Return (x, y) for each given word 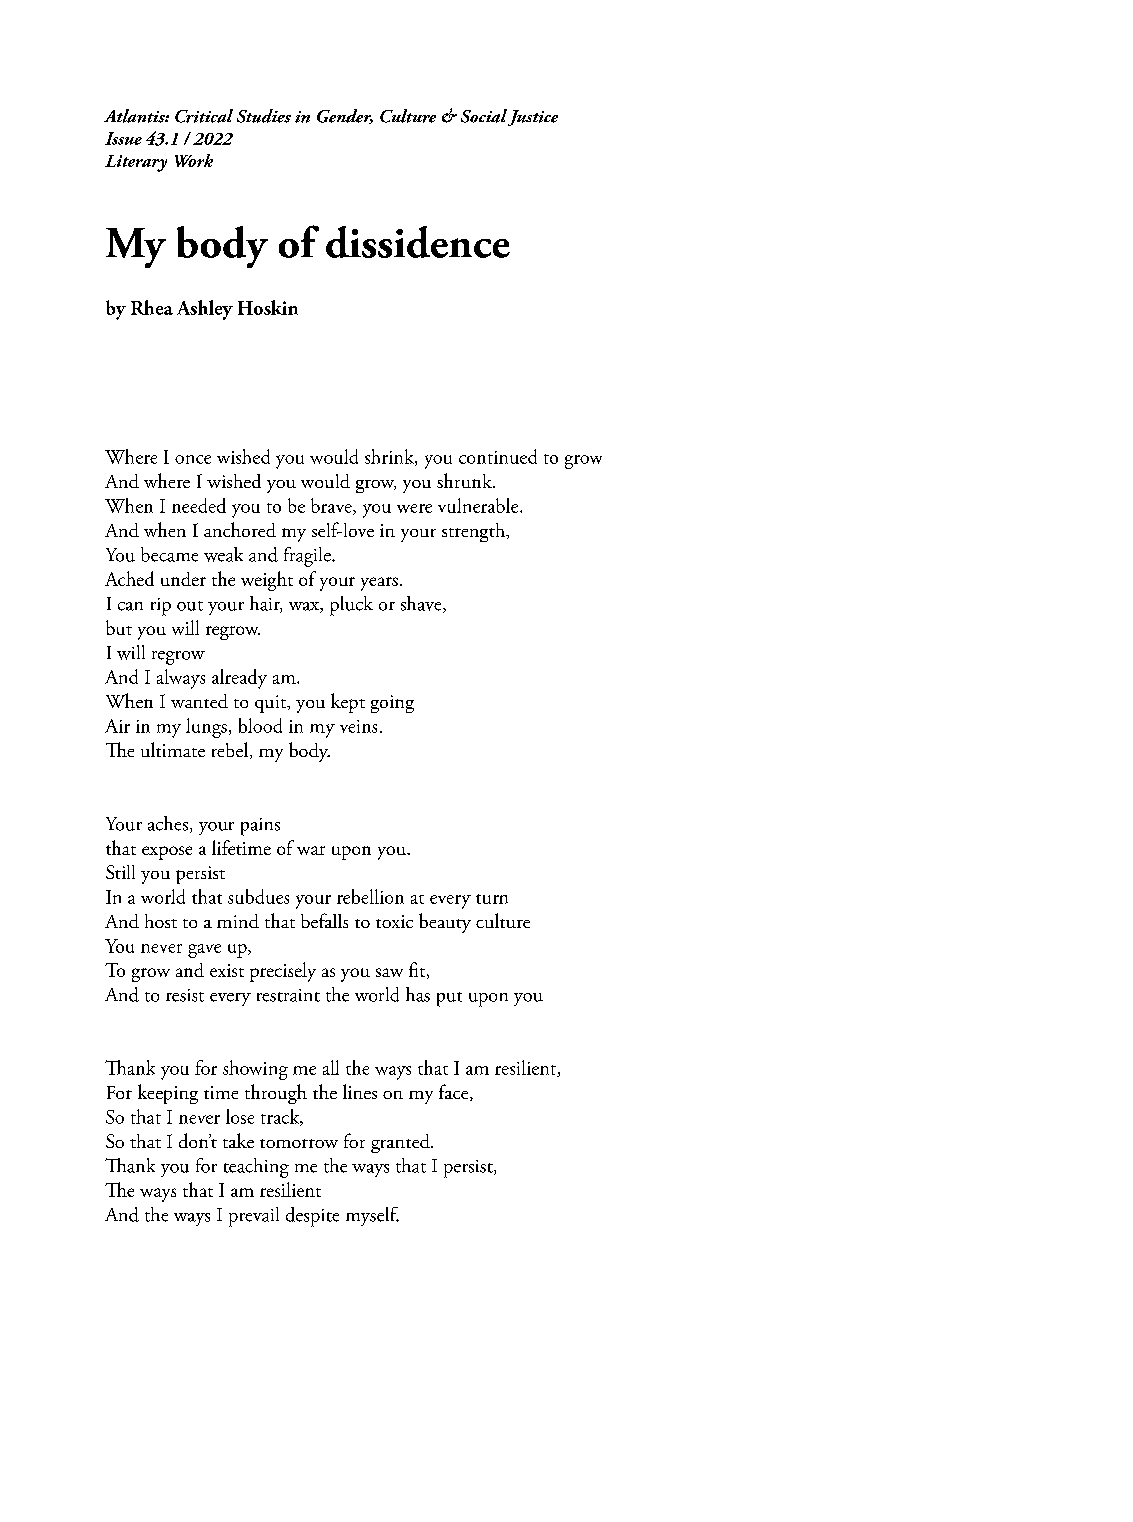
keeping (168, 1094)
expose (167, 853)
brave (332, 506)
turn (492, 899)
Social (484, 116)
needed (199, 505)
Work (194, 160)
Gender (345, 116)
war (311, 850)
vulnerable (479, 505)
